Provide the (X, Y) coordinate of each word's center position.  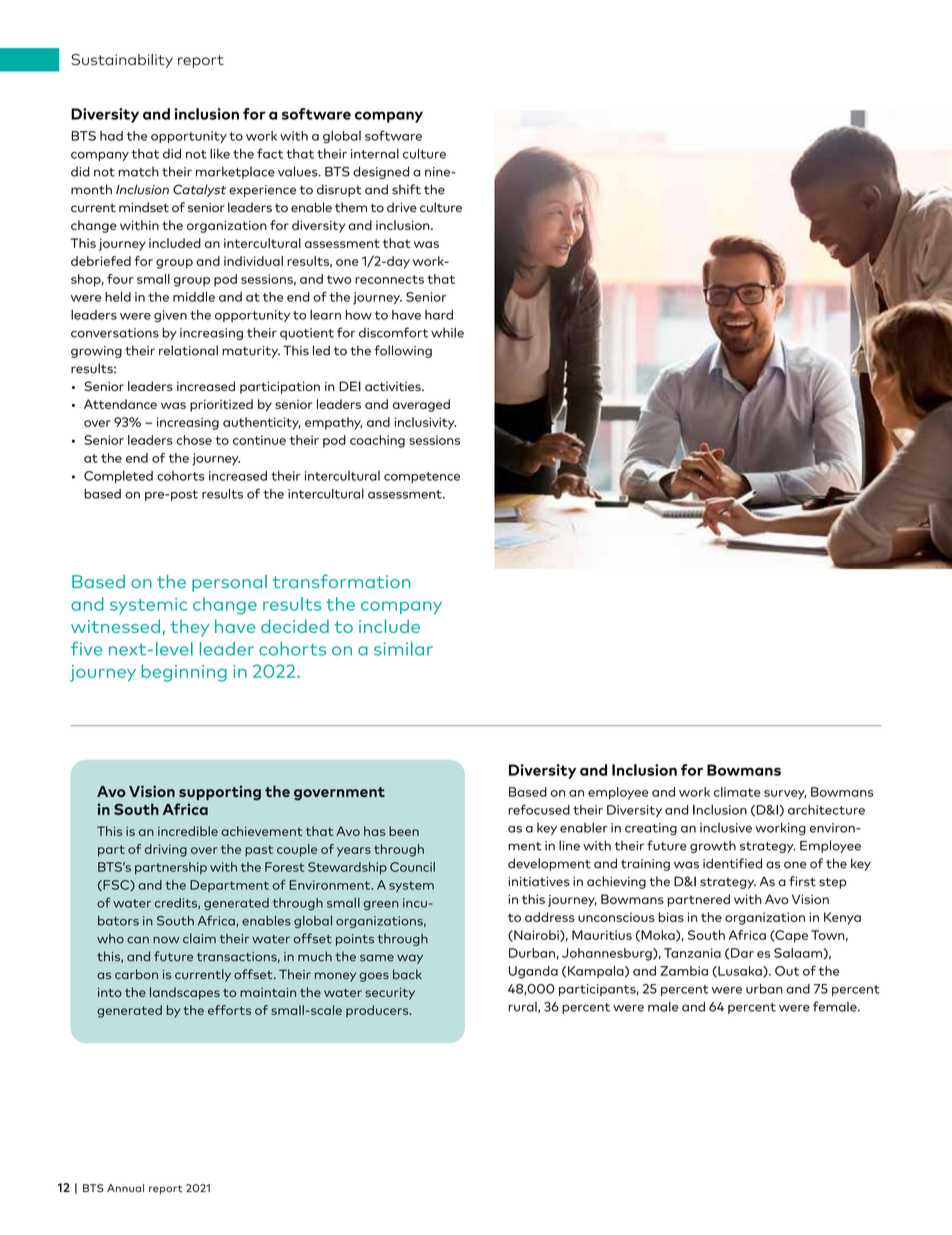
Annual (125, 1188)
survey (785, 794)
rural (523, 1007)
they (190, 628)
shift (406, 189)
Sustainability (122, 60)
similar (403, 649)
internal (375, 153)
